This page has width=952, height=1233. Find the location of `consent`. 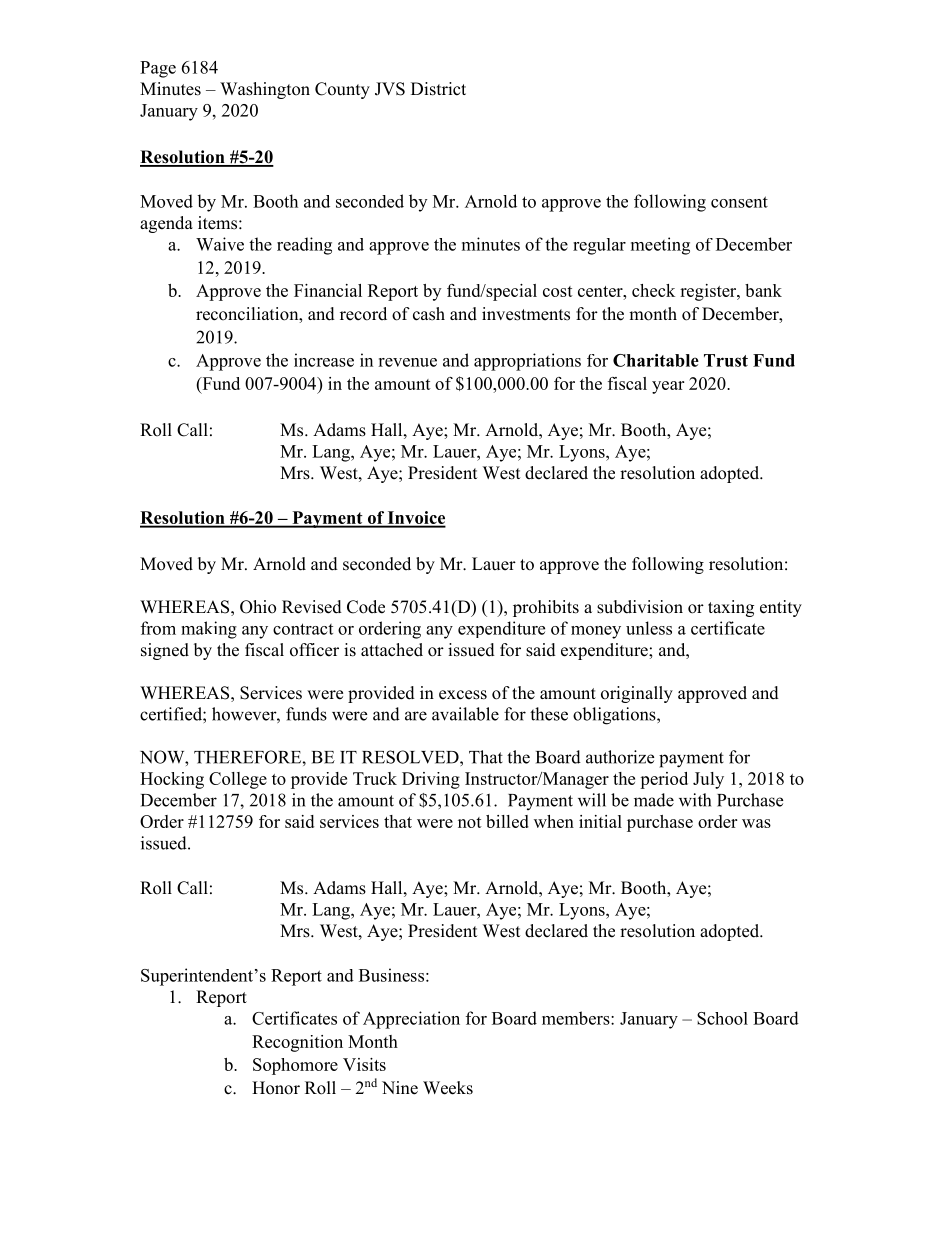

consent is located at coordinates (739, 202).
